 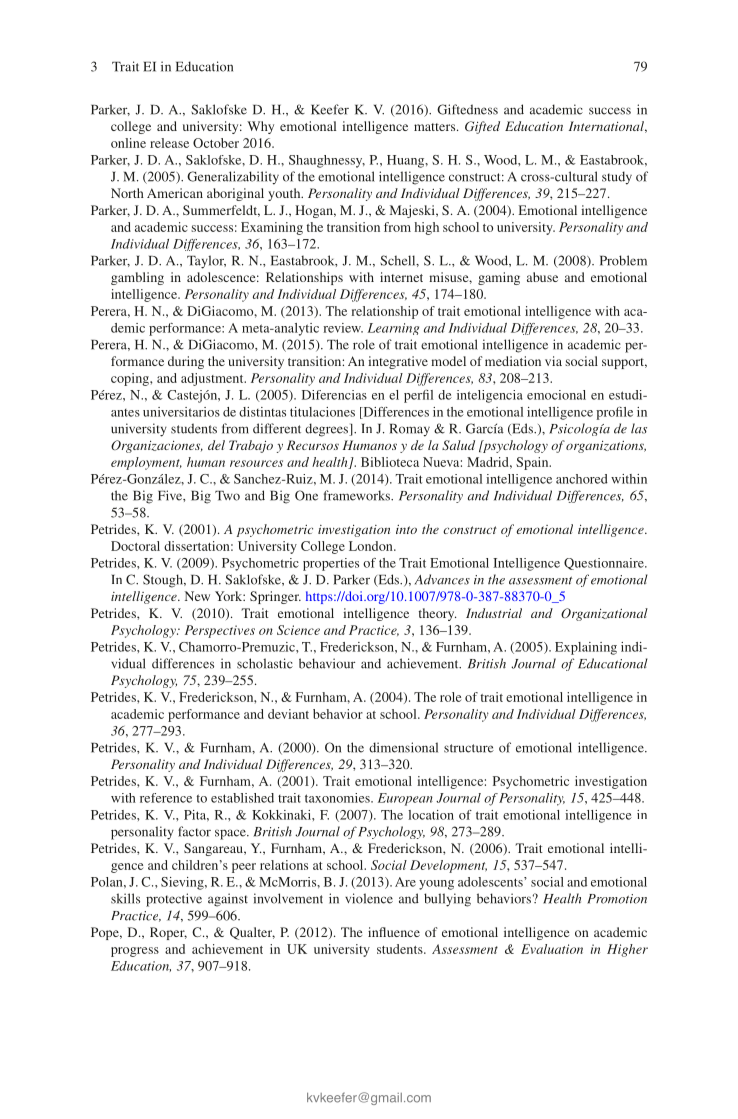 What do you see at coordinates (174, 900) in the screenshot?
I see `protective` at bounding box center [174, 900].
